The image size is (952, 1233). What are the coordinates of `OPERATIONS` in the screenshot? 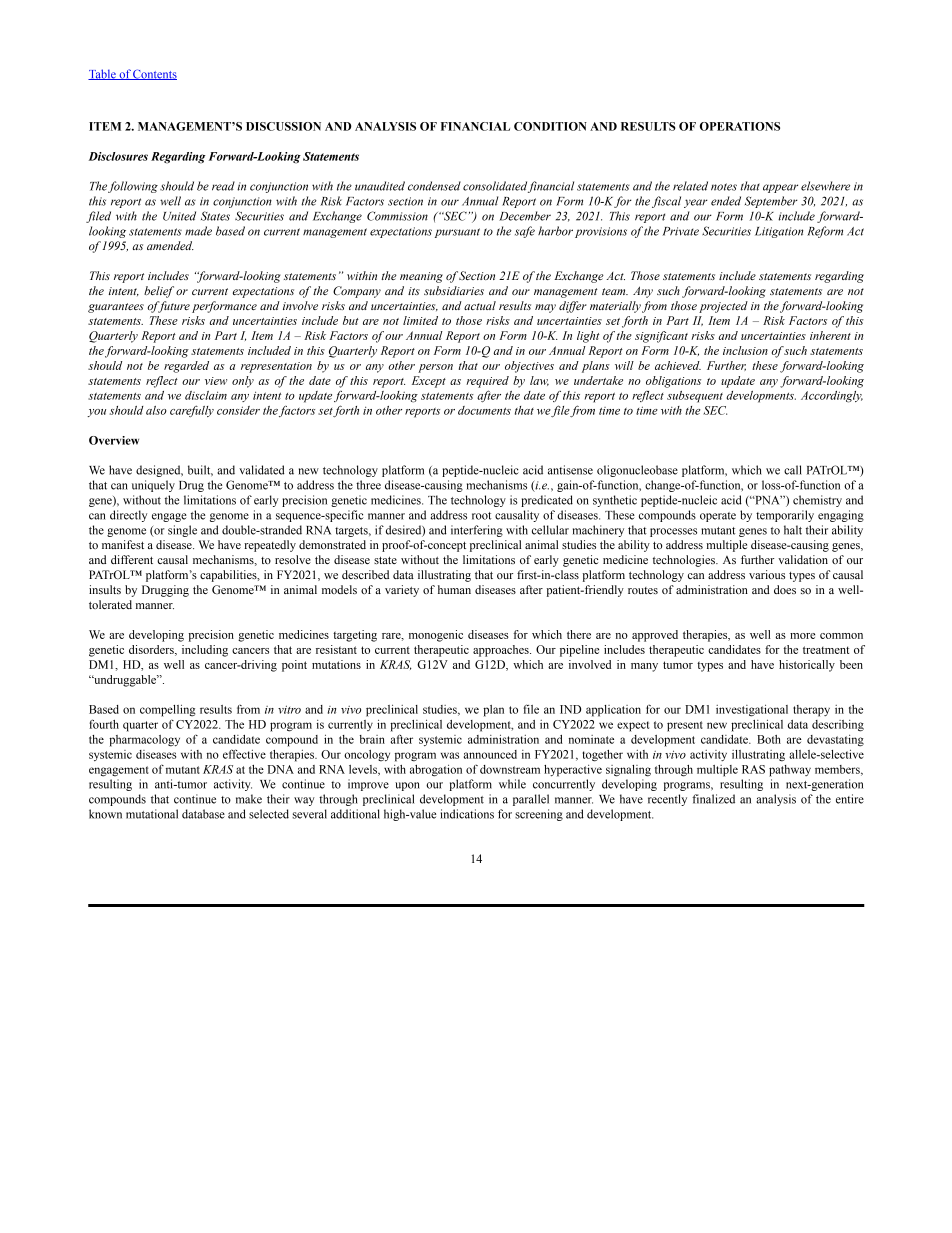 It's located at (740, 126).
